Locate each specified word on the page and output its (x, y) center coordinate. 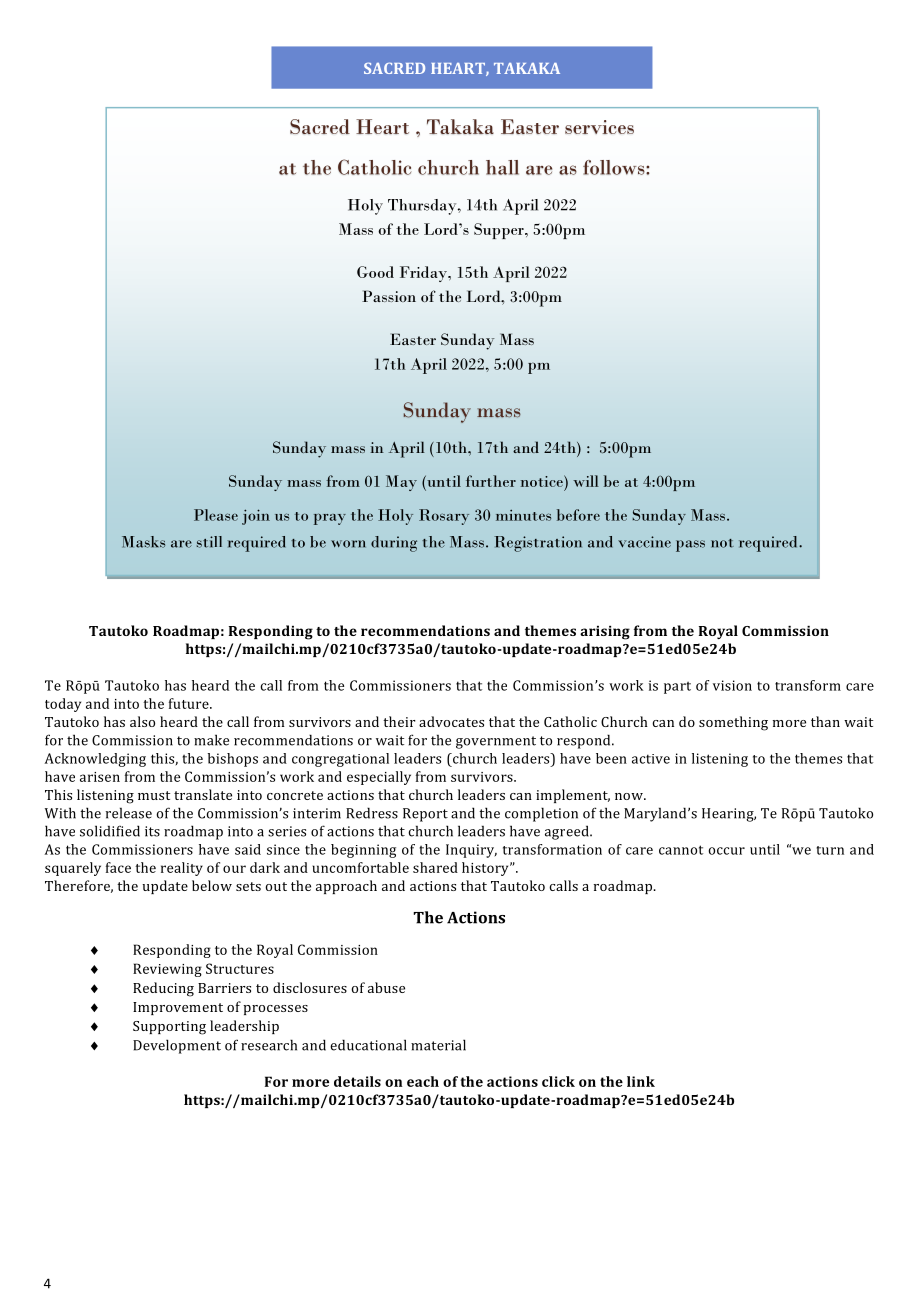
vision (732, 685)
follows (615, 167)
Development (177, 1046)
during (394, 544)
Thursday (423, 207)
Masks (143, 542)
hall (502, 167)
